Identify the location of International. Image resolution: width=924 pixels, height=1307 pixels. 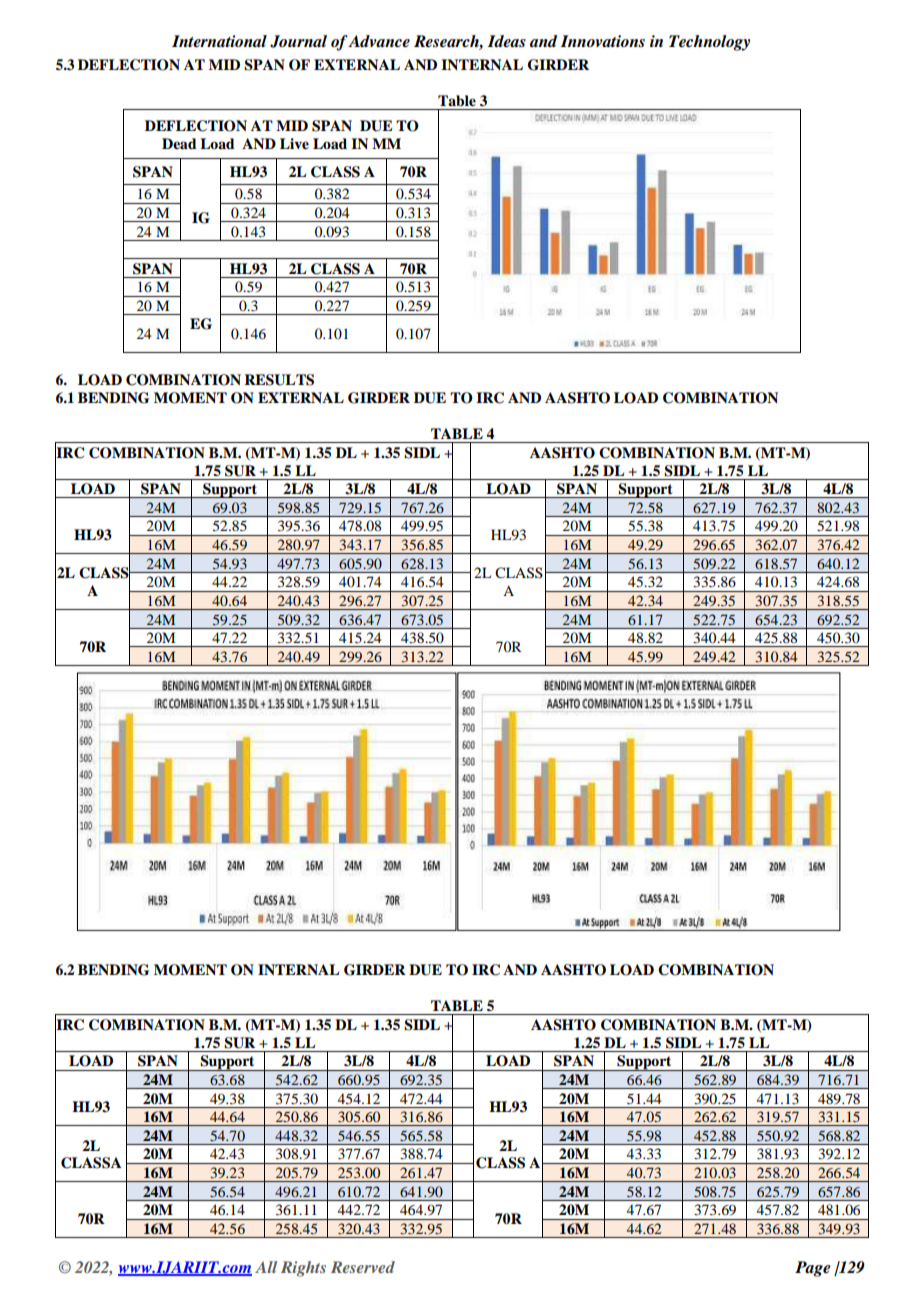
(219, 41).
